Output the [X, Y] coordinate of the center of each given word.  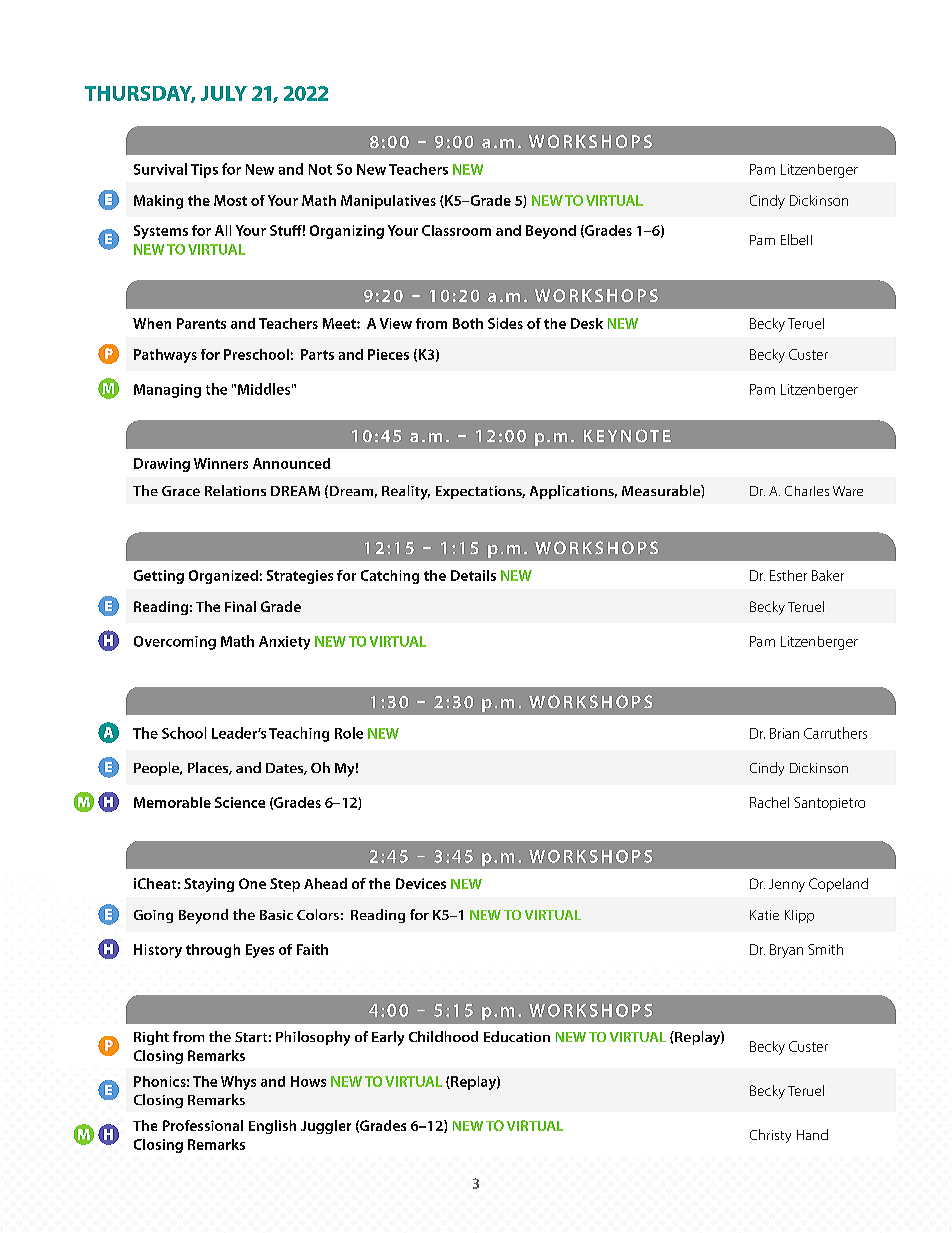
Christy [770, 1136]
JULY [224, 93]
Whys [238, 1083]
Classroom [456, 230]
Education [517, 1036]
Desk [587, 323]
